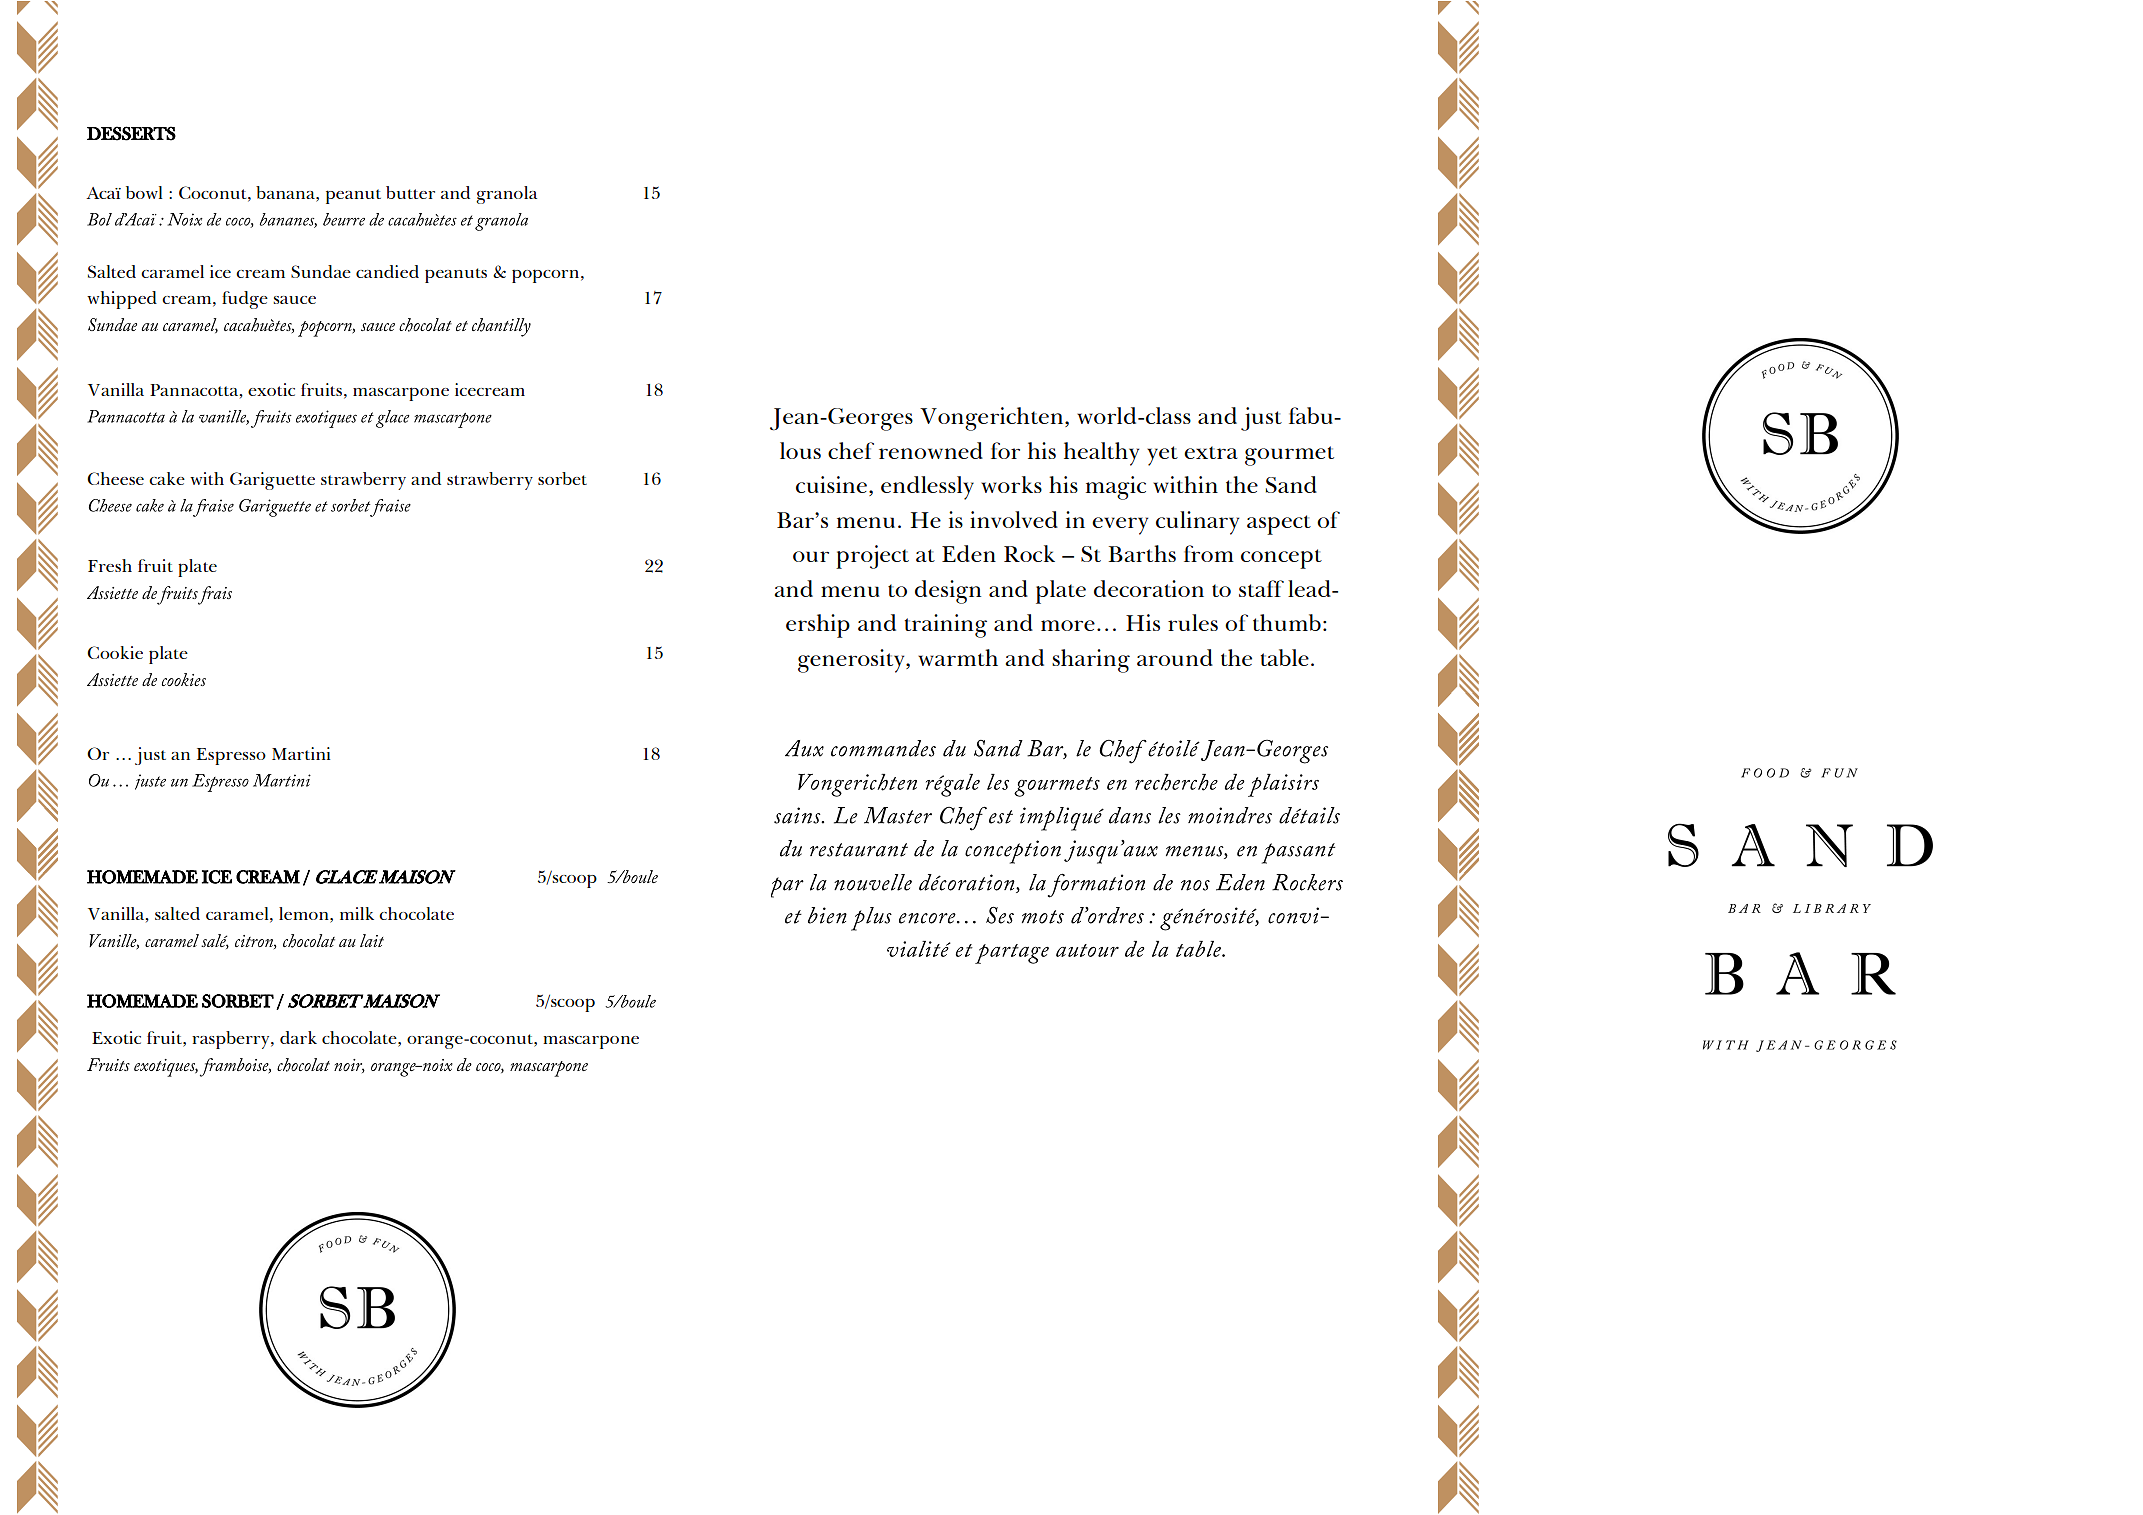  What do you see at coordinates (1193, 622) in the page?
I see `rules` at bounding box center [1193, 622].
